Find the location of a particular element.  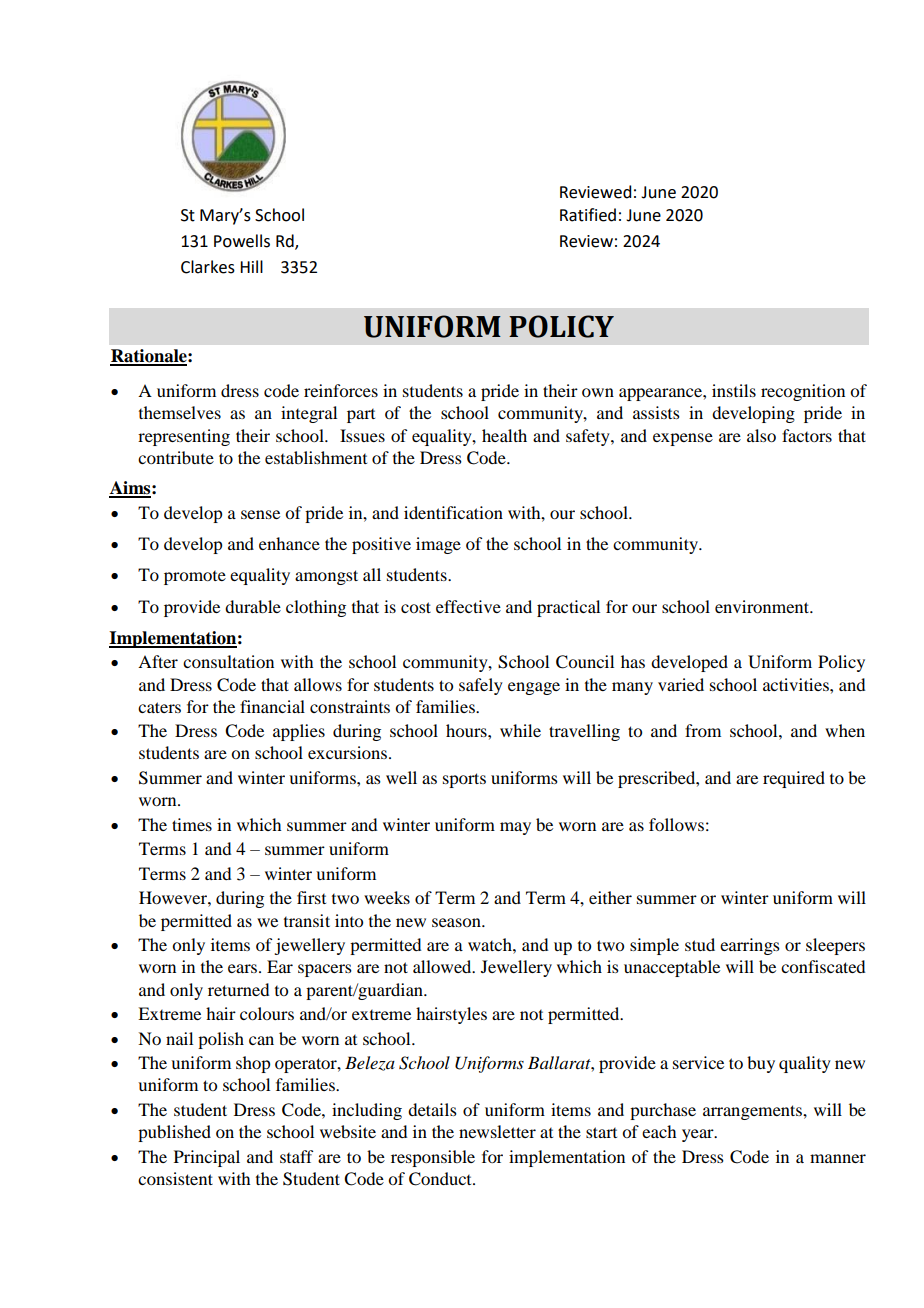

also is located at coordinates (761, 435).
